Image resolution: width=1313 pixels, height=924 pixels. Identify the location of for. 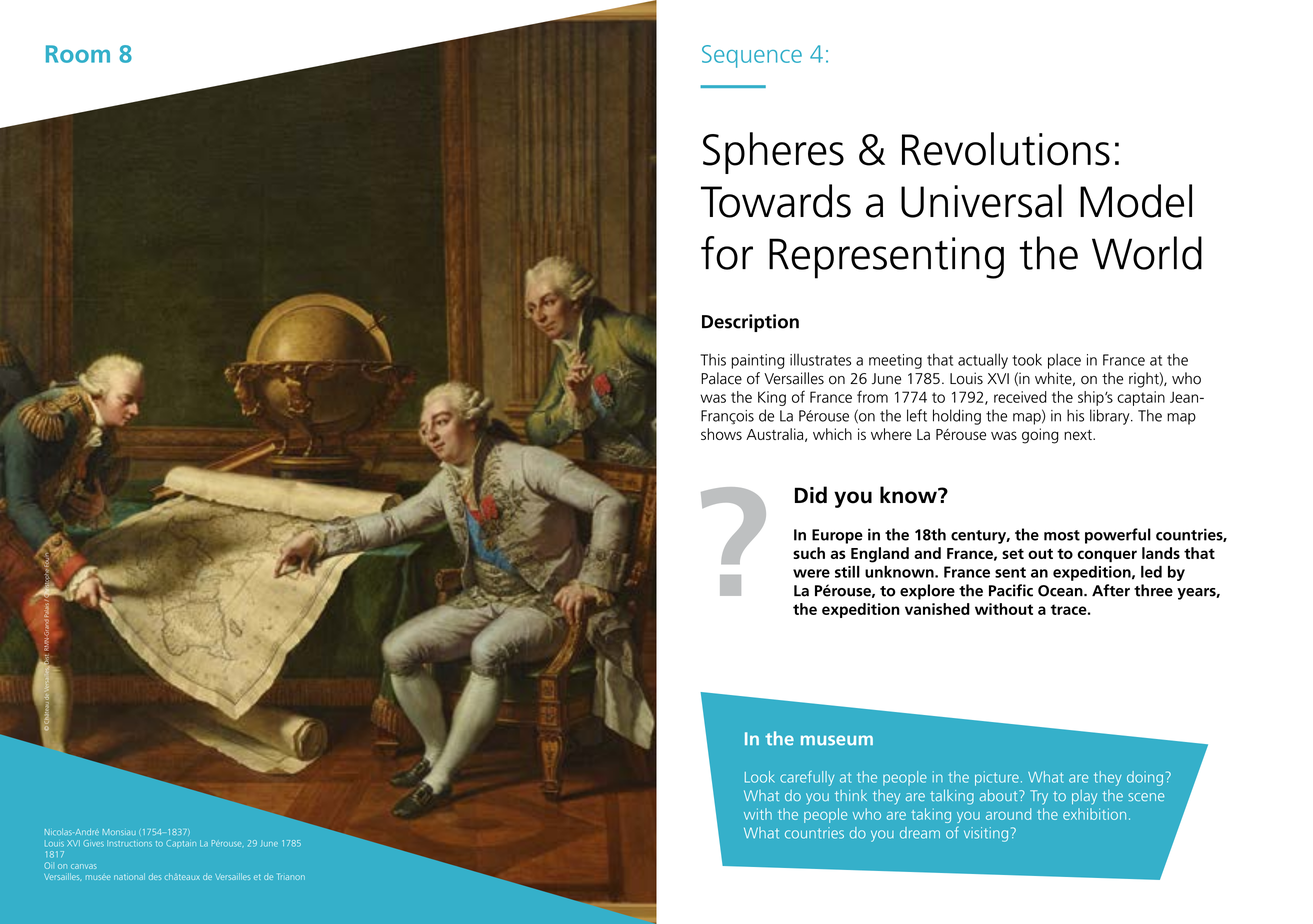
(727, 253).
